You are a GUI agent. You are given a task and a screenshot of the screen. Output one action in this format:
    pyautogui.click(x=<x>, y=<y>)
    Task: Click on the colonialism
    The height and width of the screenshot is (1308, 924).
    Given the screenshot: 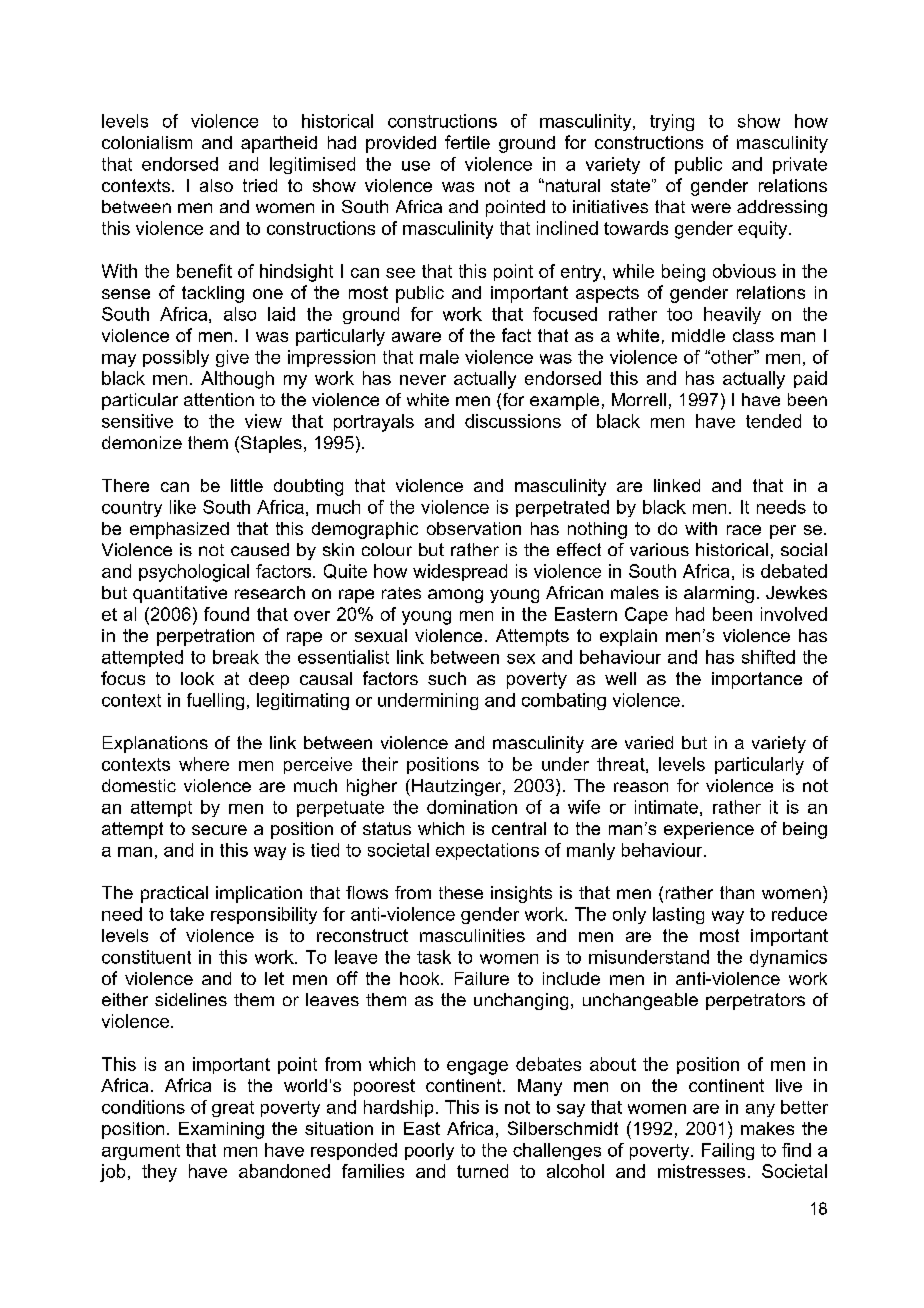 What is the action you would take?
    pyautogui.click(x=147, y=142)
